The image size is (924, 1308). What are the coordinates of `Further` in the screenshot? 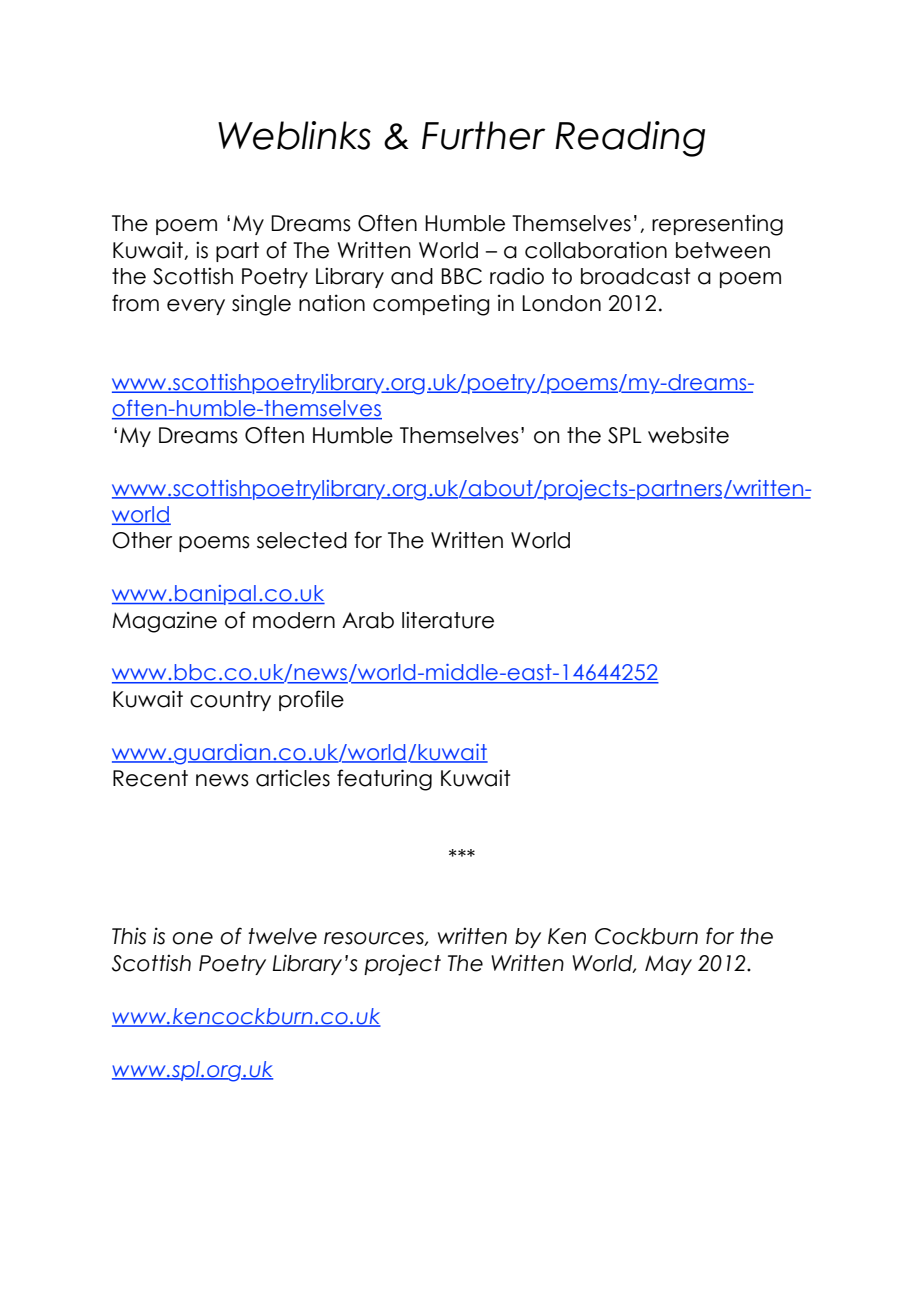 It's located at (483, 135).
